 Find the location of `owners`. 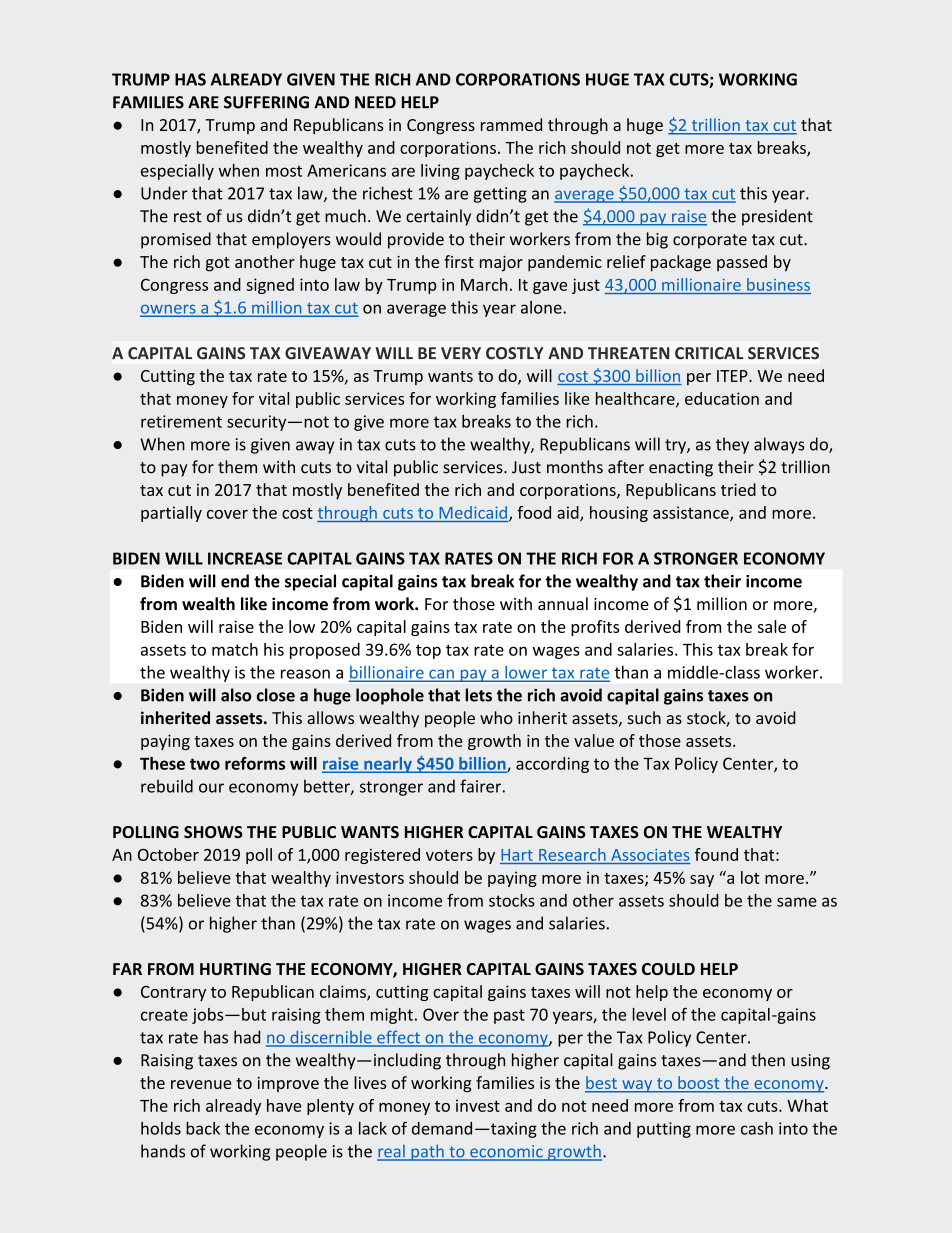

owners is located at coordinates (169, 310).
